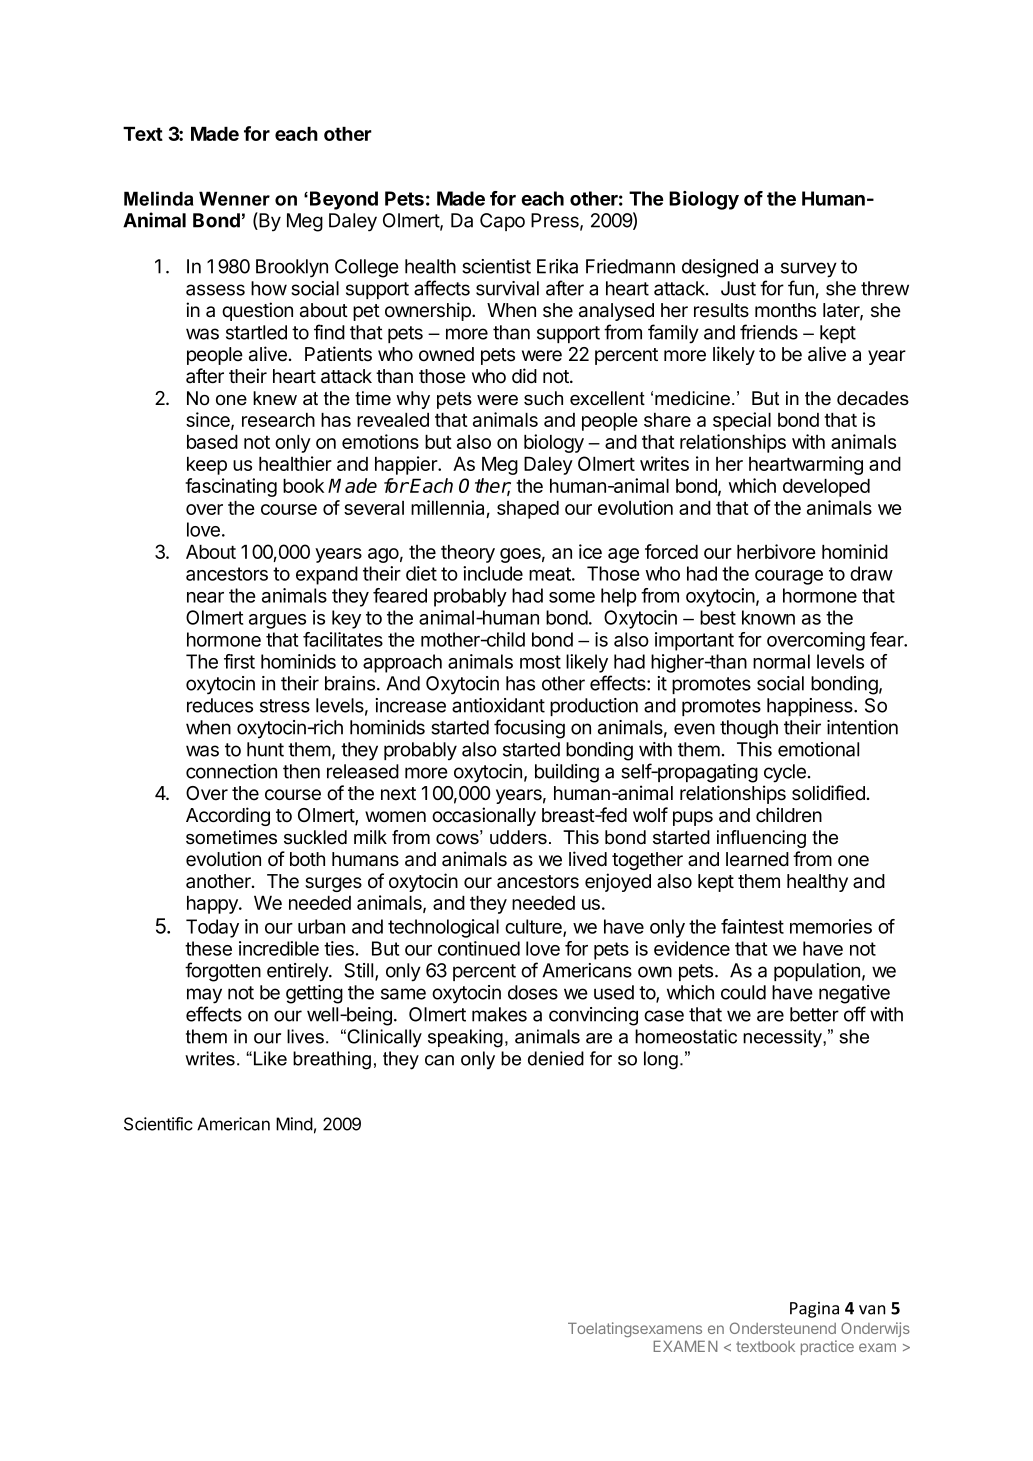  What do you see at coordinates (785, 773) in the screenshot?
I see `cycle` at bounding box center [785, 773].
